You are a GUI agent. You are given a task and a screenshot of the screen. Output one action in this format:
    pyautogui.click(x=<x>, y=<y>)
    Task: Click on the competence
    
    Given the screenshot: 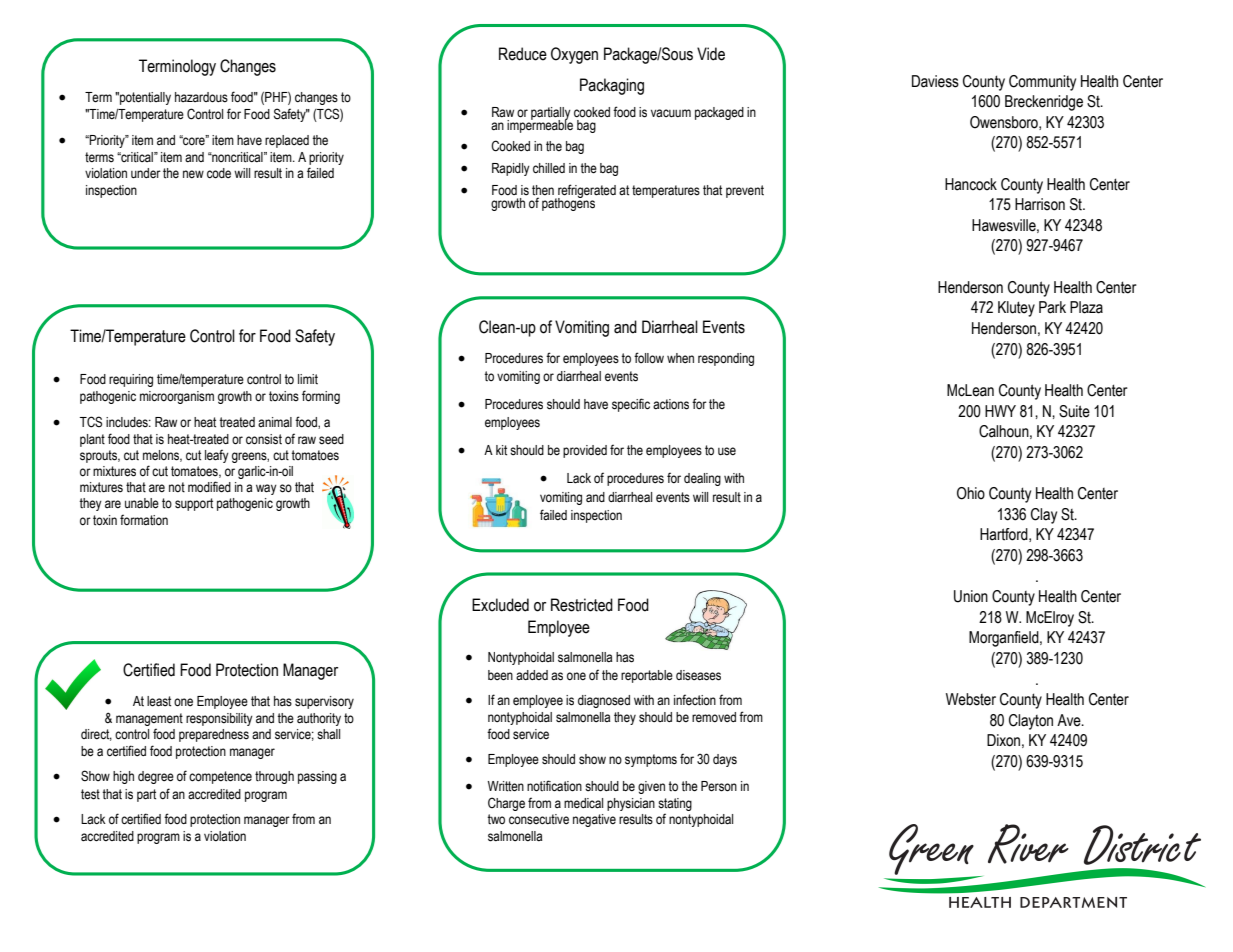 What is the action you would take?
    pyautogui.click(x=220, y=777)
